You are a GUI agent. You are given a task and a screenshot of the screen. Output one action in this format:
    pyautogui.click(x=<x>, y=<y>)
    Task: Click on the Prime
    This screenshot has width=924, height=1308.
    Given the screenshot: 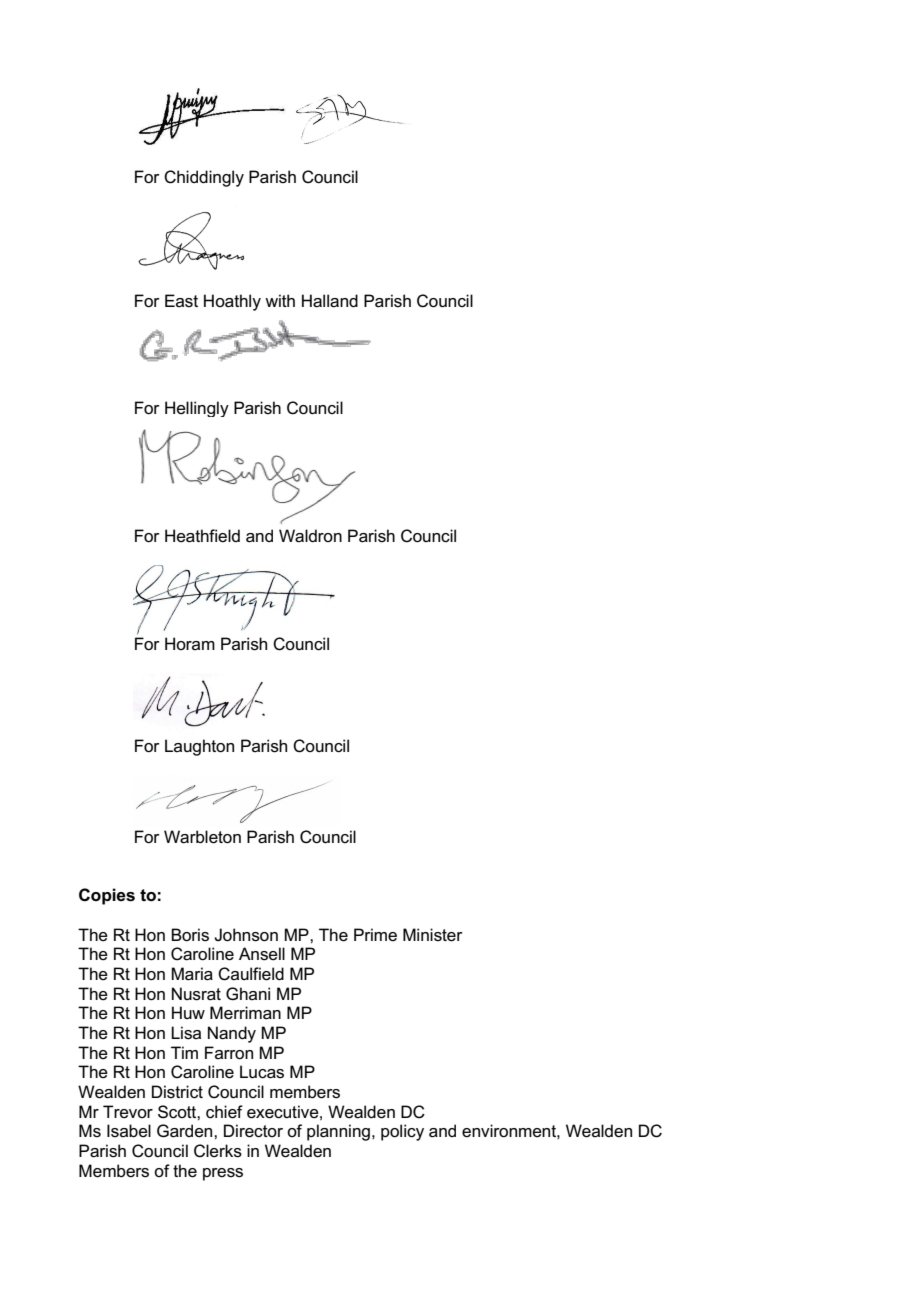 What is the action you would take?
    pyautogui.click(x=375, y=934)
